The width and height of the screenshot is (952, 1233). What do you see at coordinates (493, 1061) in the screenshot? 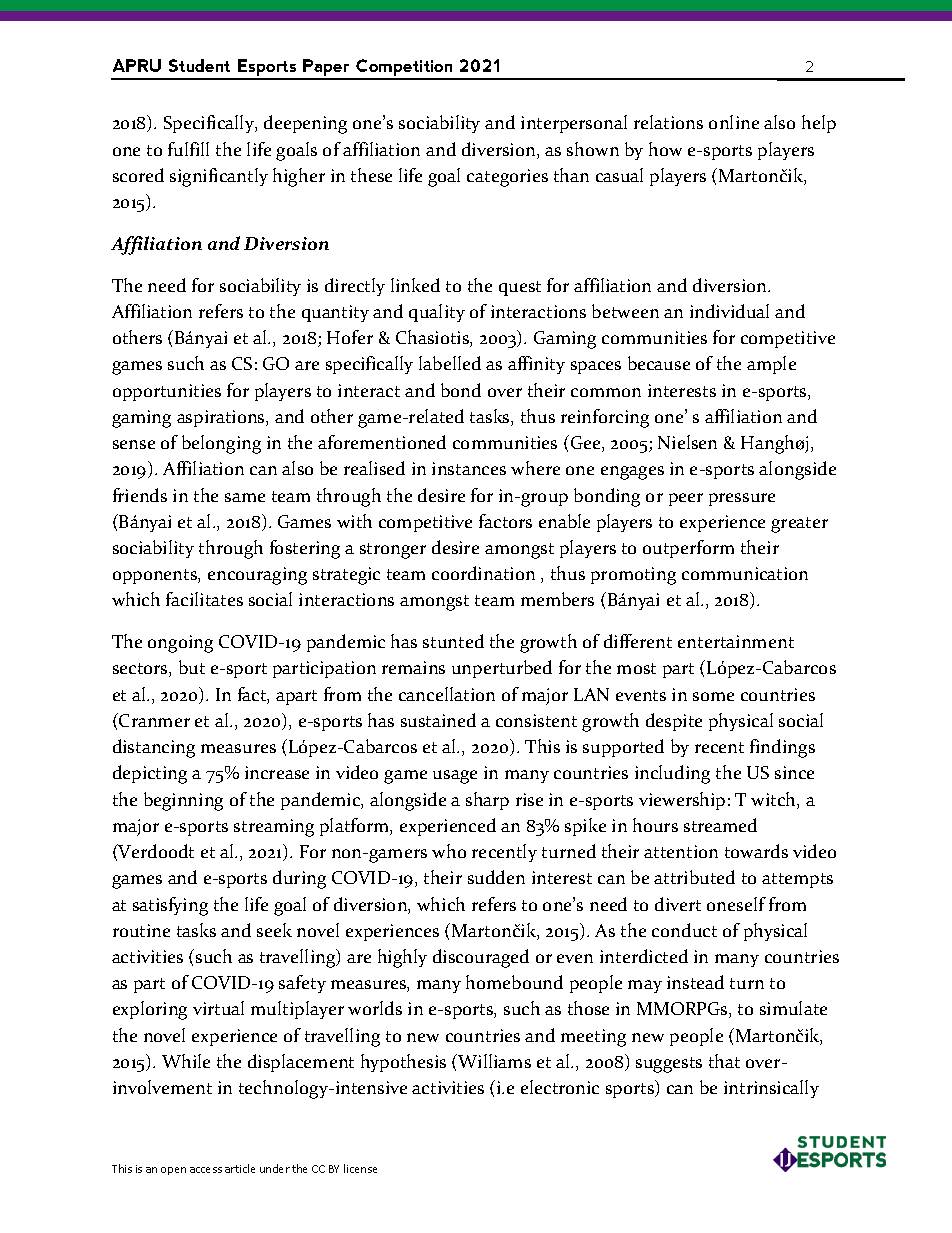
I see `Williams` at bounding box center [493, 1061].
